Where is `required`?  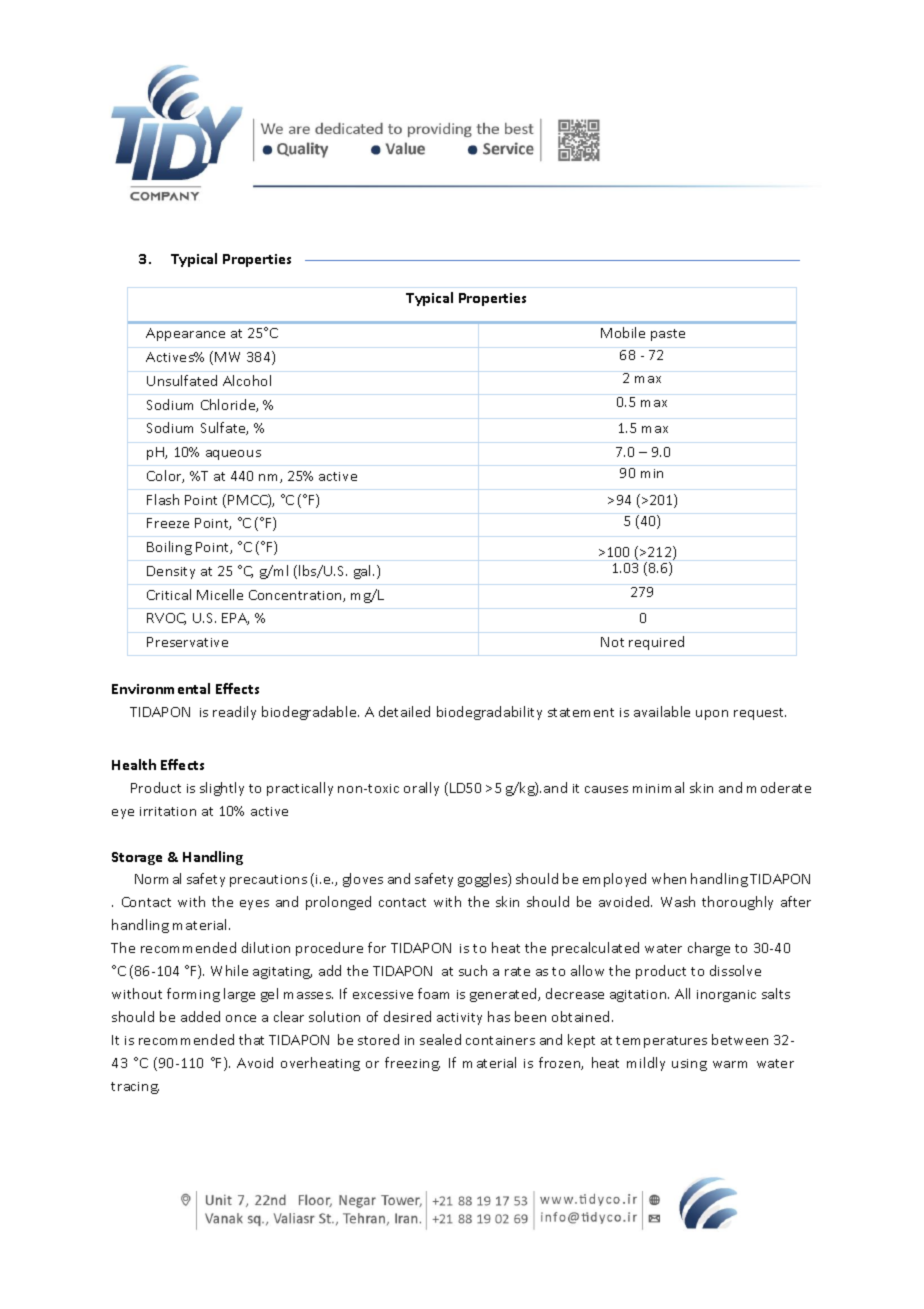 required is located at coordinates (656, 643).
